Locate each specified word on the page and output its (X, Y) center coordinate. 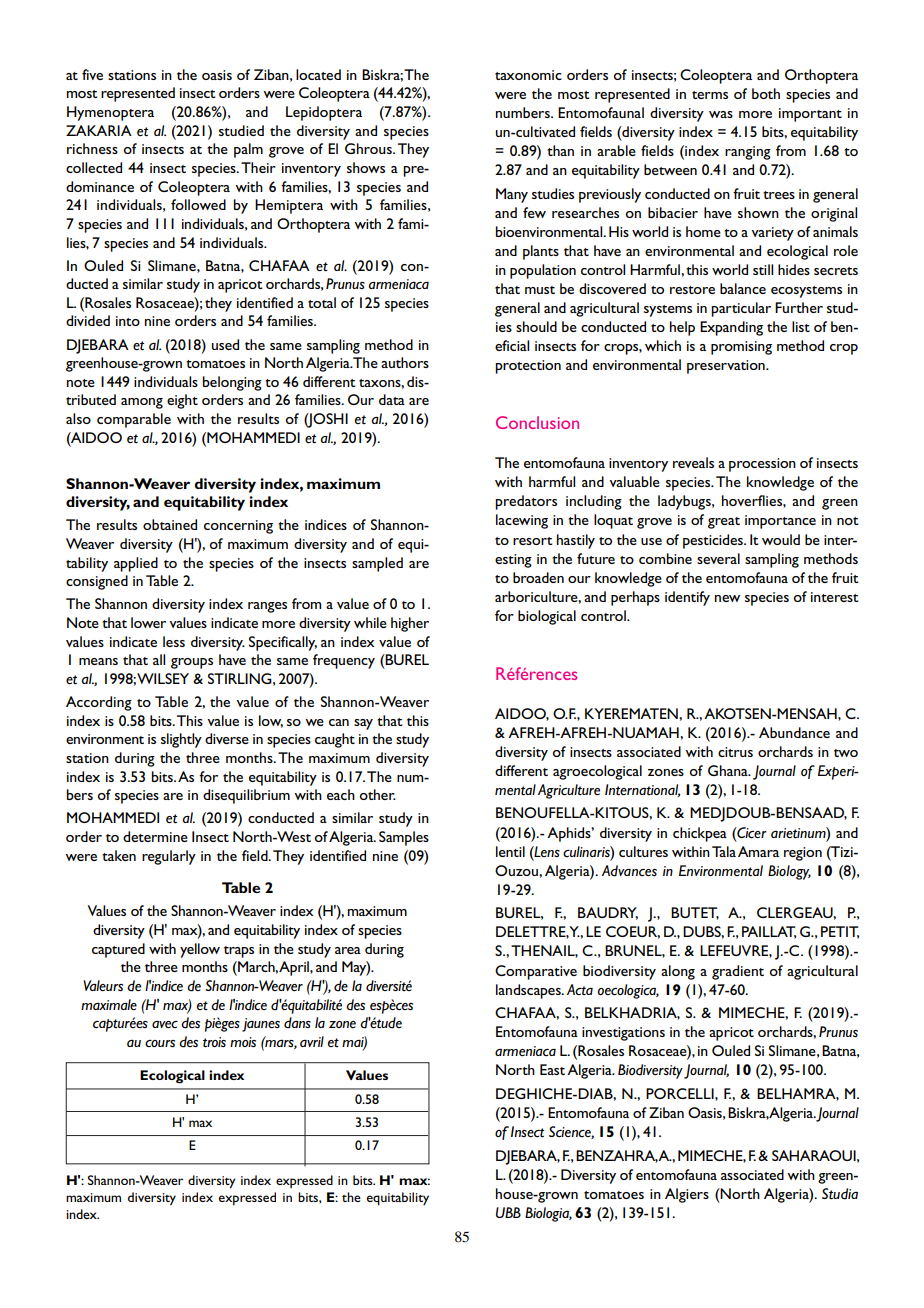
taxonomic (528, 75)
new (727, 598)
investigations (623, 1034)
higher (410, 624)
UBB (508, 1212)
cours (160, 1043)
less (174, 641)
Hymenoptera (110, 113)
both (766, 93)
